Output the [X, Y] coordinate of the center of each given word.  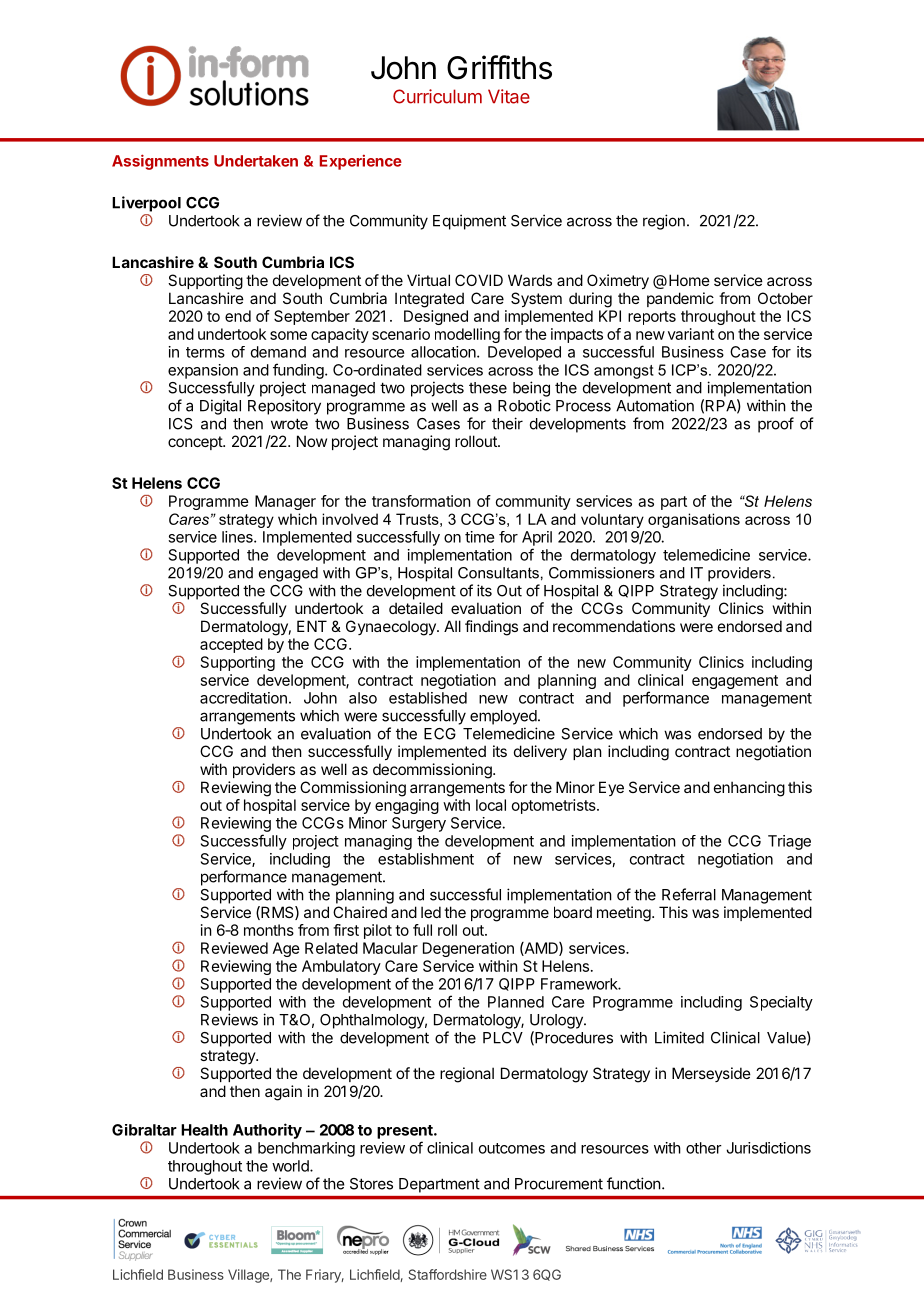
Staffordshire [447, 1274]
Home [689, 280]
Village [249, 1276]
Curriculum [437, 96]
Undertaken [256, 161]
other [704, 1148]
